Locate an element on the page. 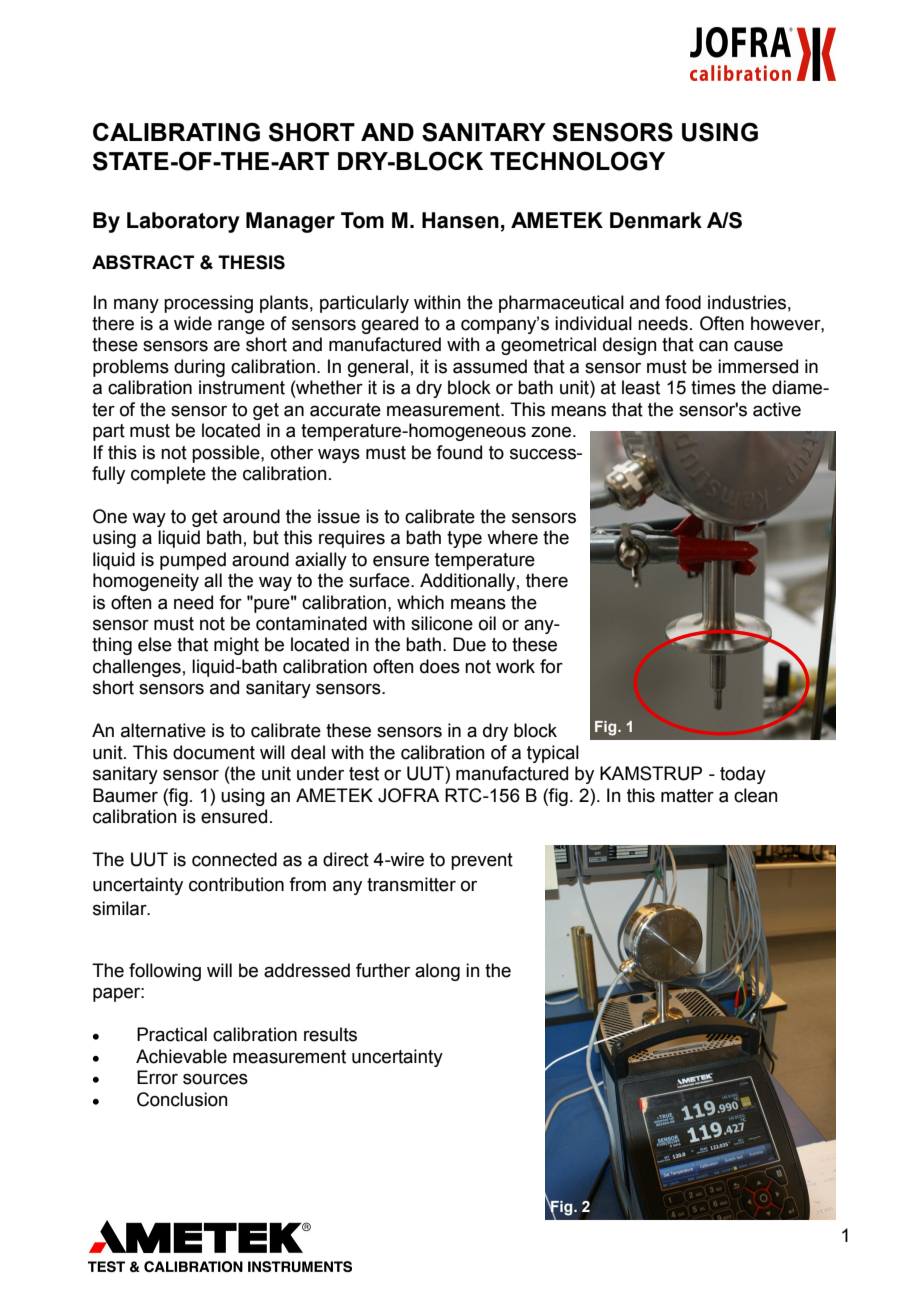  during is located at coordinates (199, 368).
